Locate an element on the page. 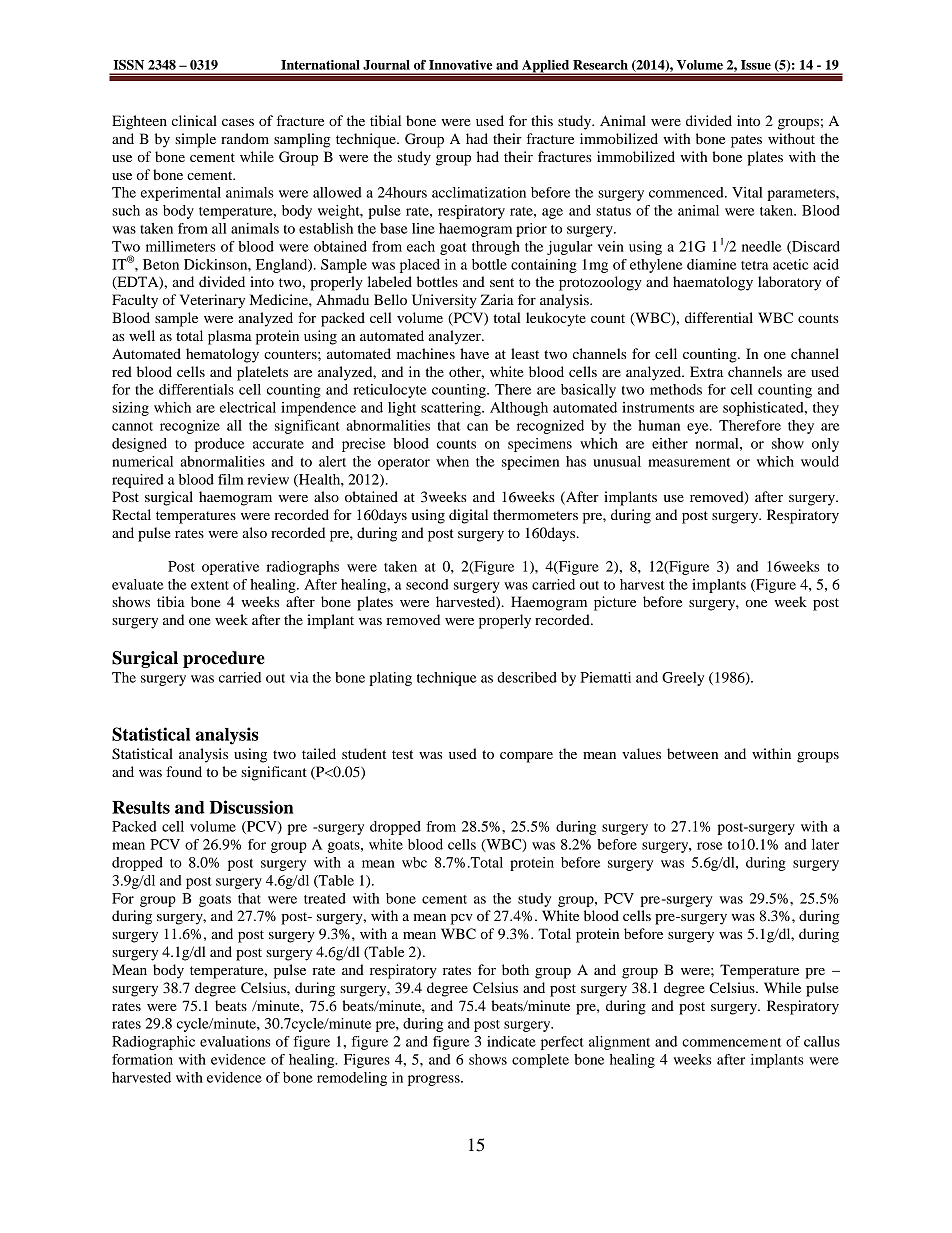 The height and width of the page is (1233, 952). indicate is located at coordinates (511, 1041).
